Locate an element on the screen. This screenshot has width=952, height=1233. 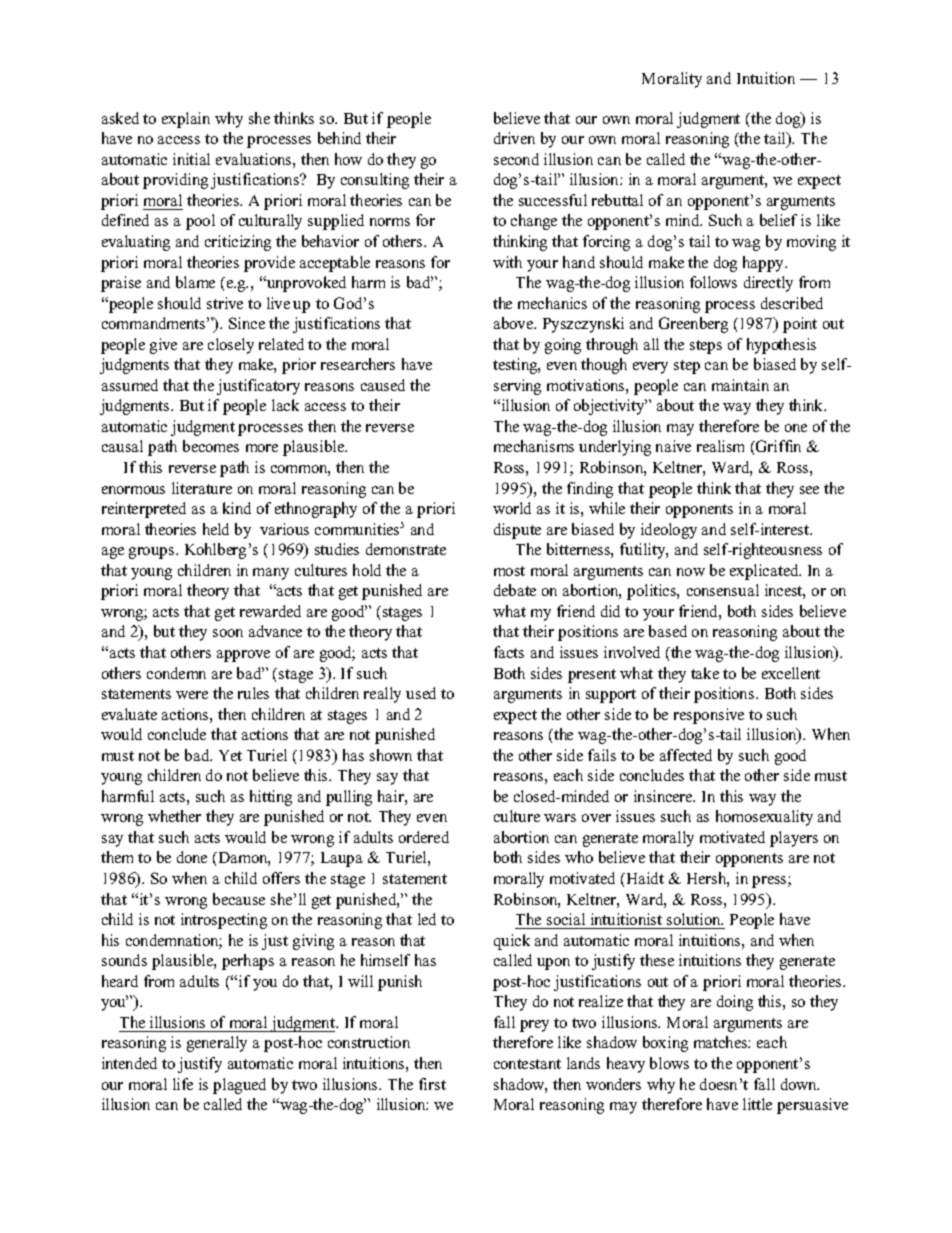
homosexuality is located at coordinates (764, 818).
